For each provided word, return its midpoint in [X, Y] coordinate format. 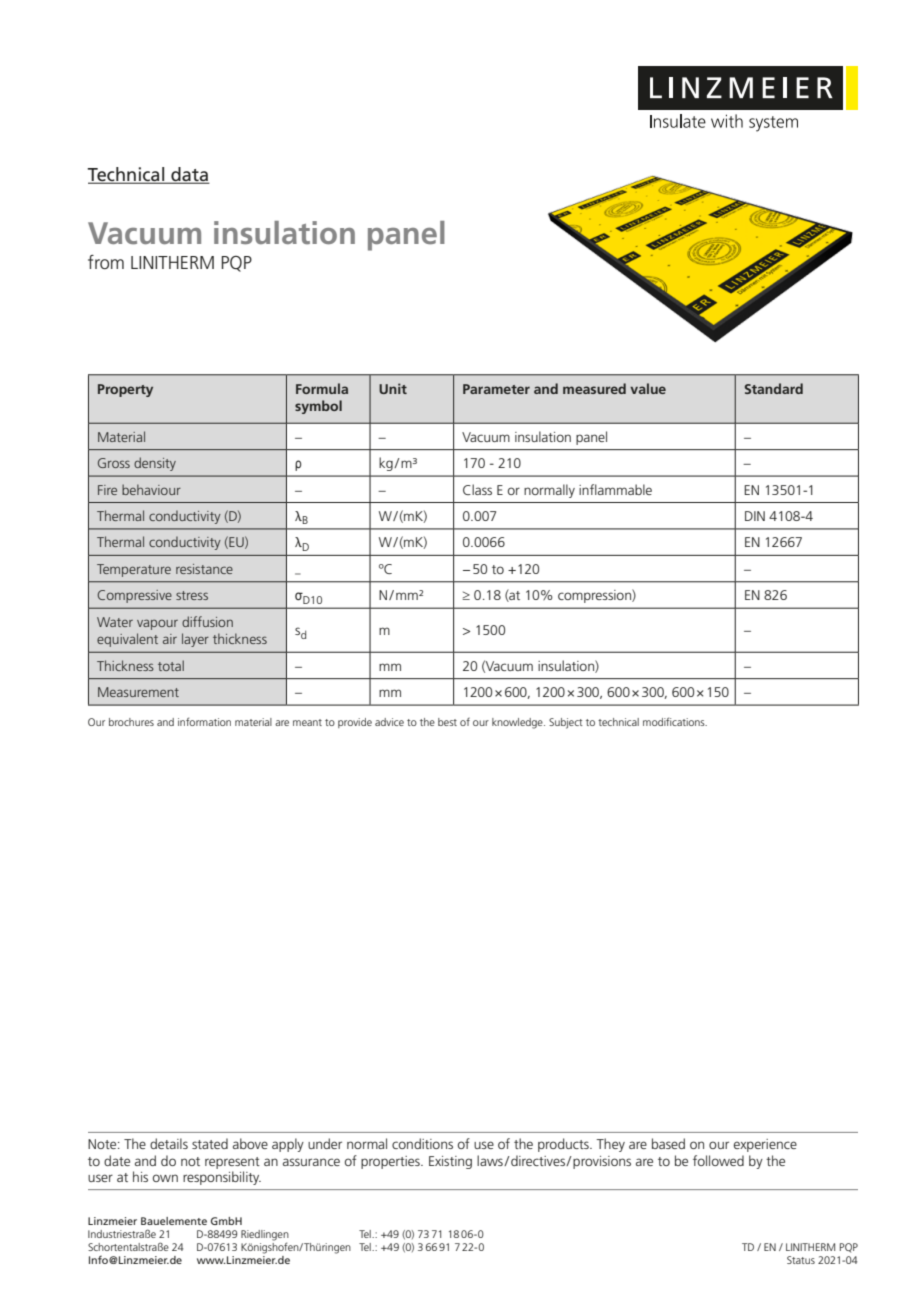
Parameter [496, 389]
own [165, 1178]
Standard [774, 388]
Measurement [138, 692]
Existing [450, 1162]
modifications [675, 721]
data [189, 175]
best [447, 722]
